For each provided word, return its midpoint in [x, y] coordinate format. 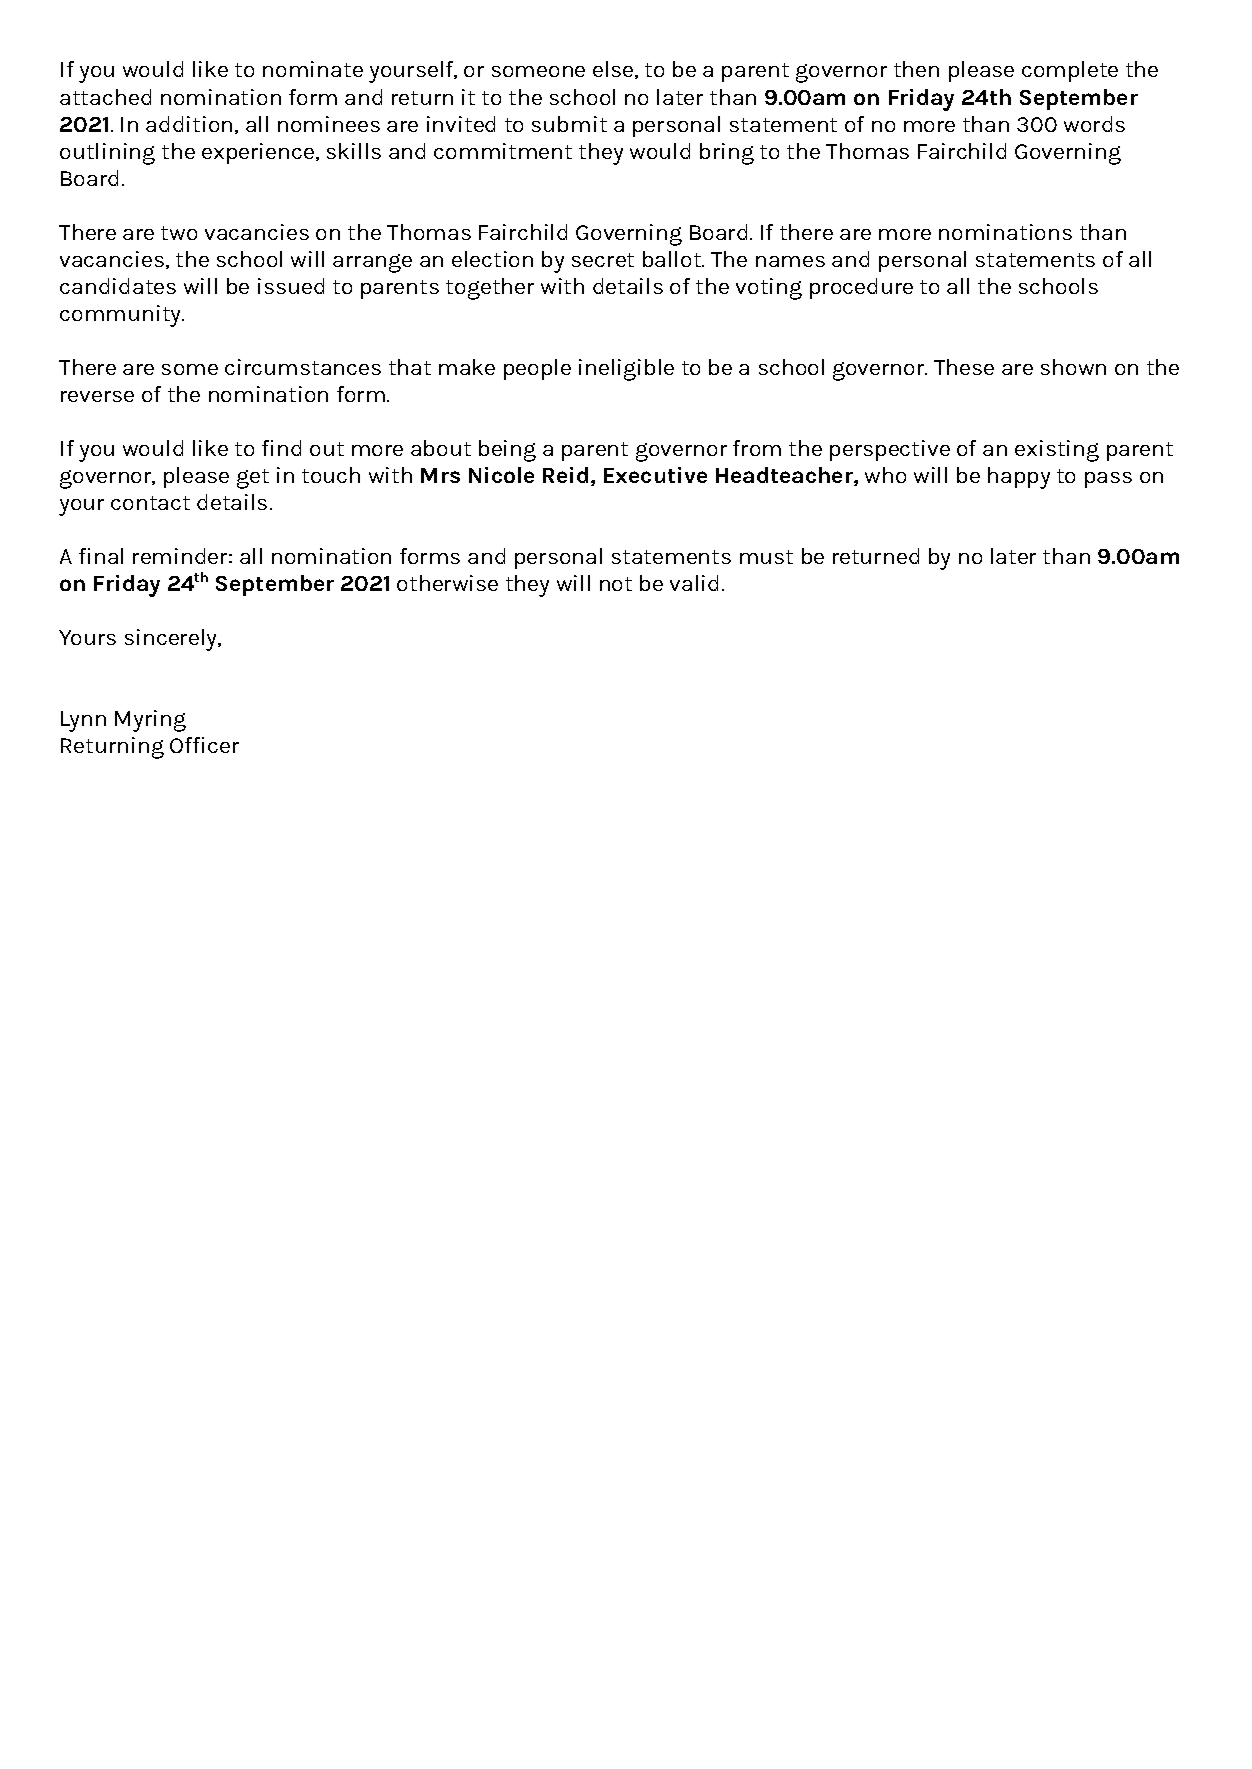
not [616, 584]
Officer [204, 745]
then [916, 69]
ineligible [626, 370]
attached [105, 97]
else [614, 70]
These [964, 367]
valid [694, 583]
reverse [97, 396]
